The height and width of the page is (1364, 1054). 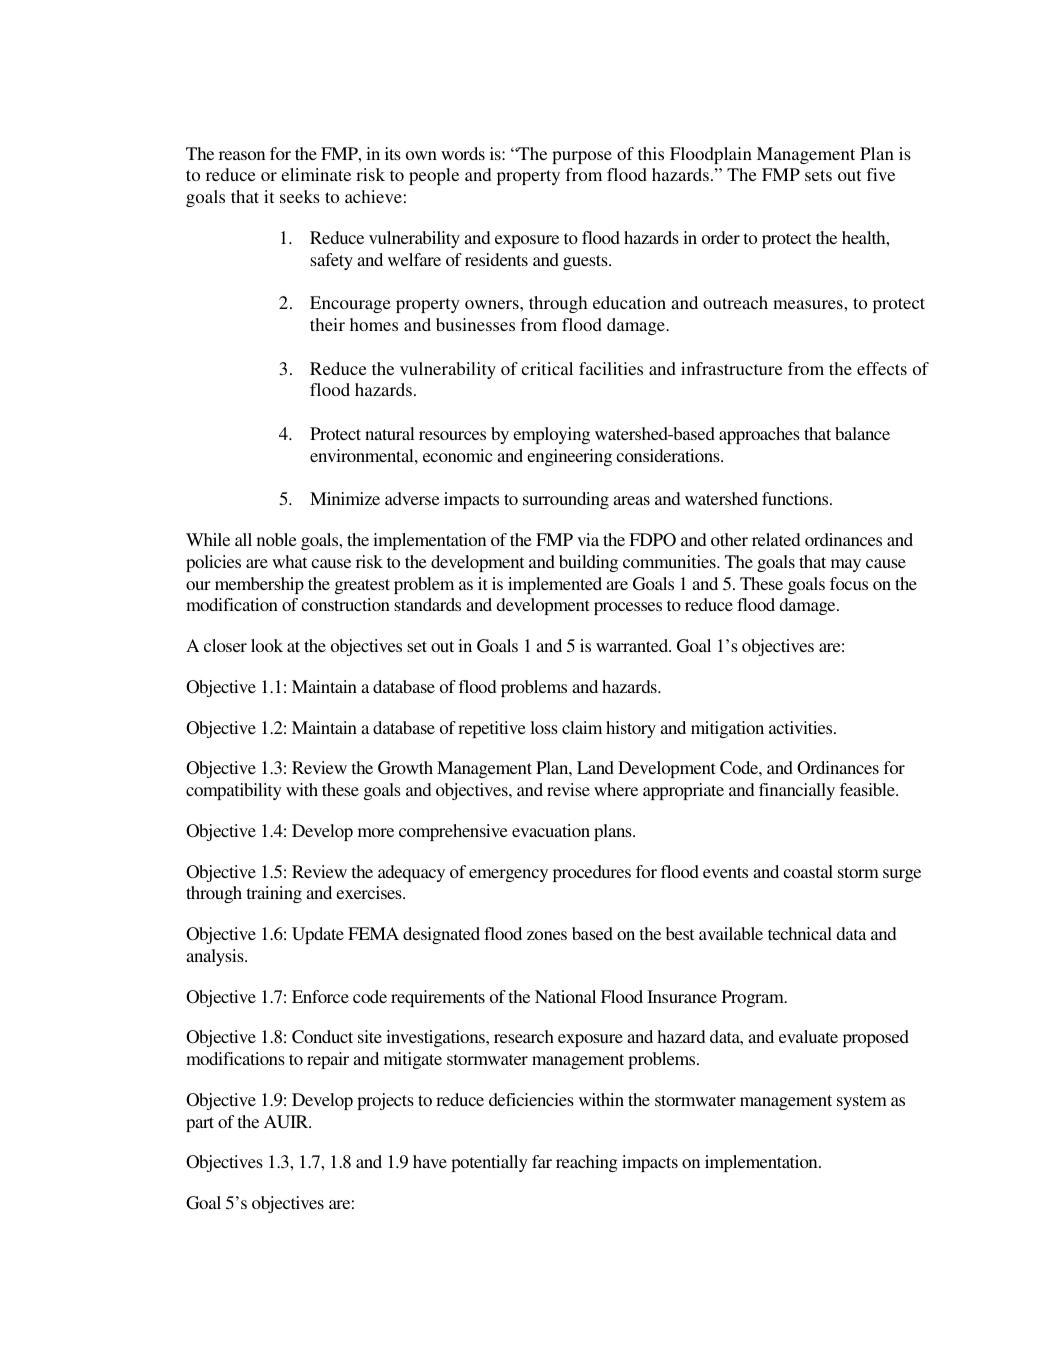 I want to click on activities, so click(x=802, y=727).
